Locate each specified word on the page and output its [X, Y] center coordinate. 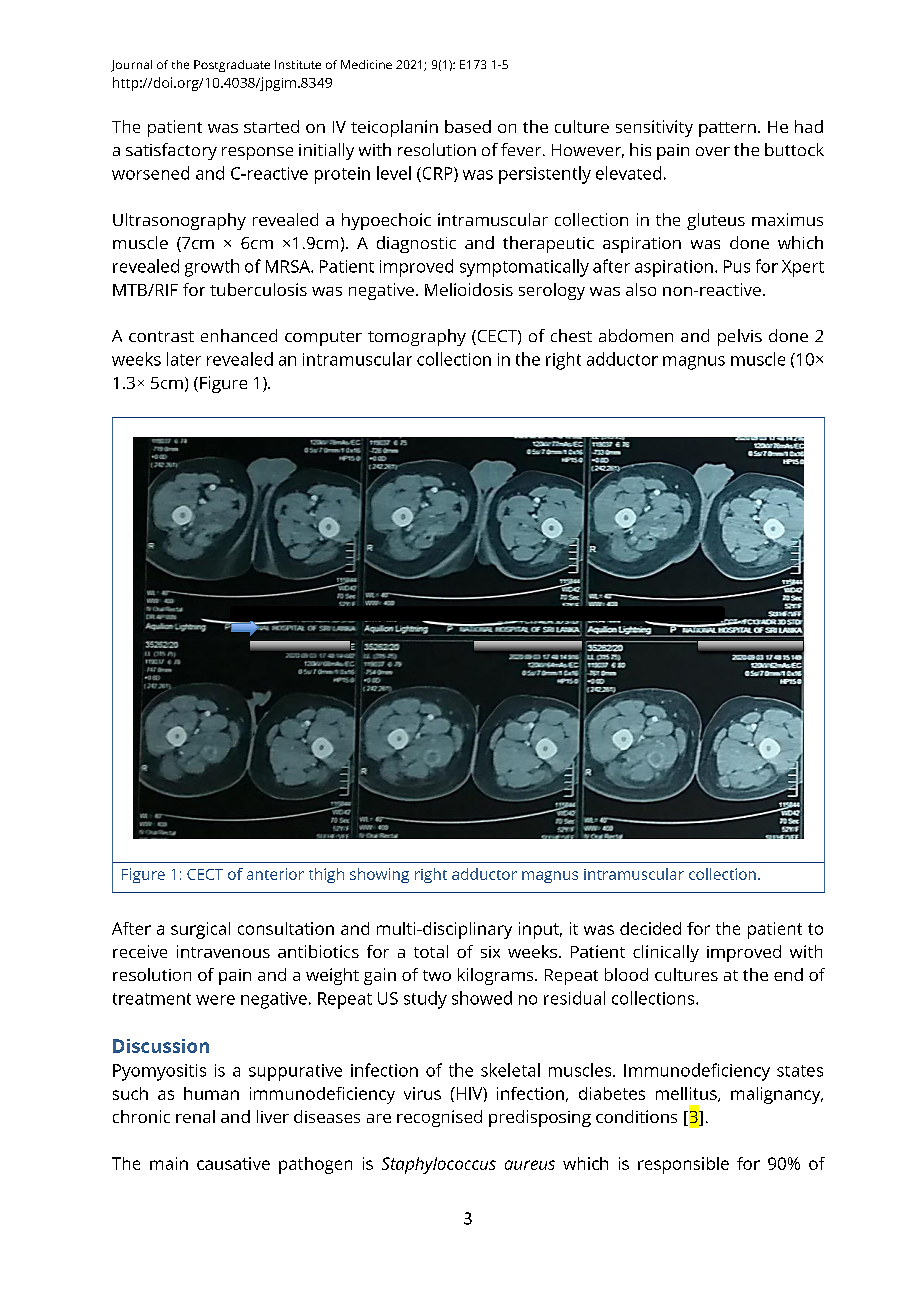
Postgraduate [232, 66]
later [184, 359]
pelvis [740, 337]
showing [379, 875]
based [468, 126]
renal [195, 1116]
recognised [439, 1118]
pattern [727, 129]
